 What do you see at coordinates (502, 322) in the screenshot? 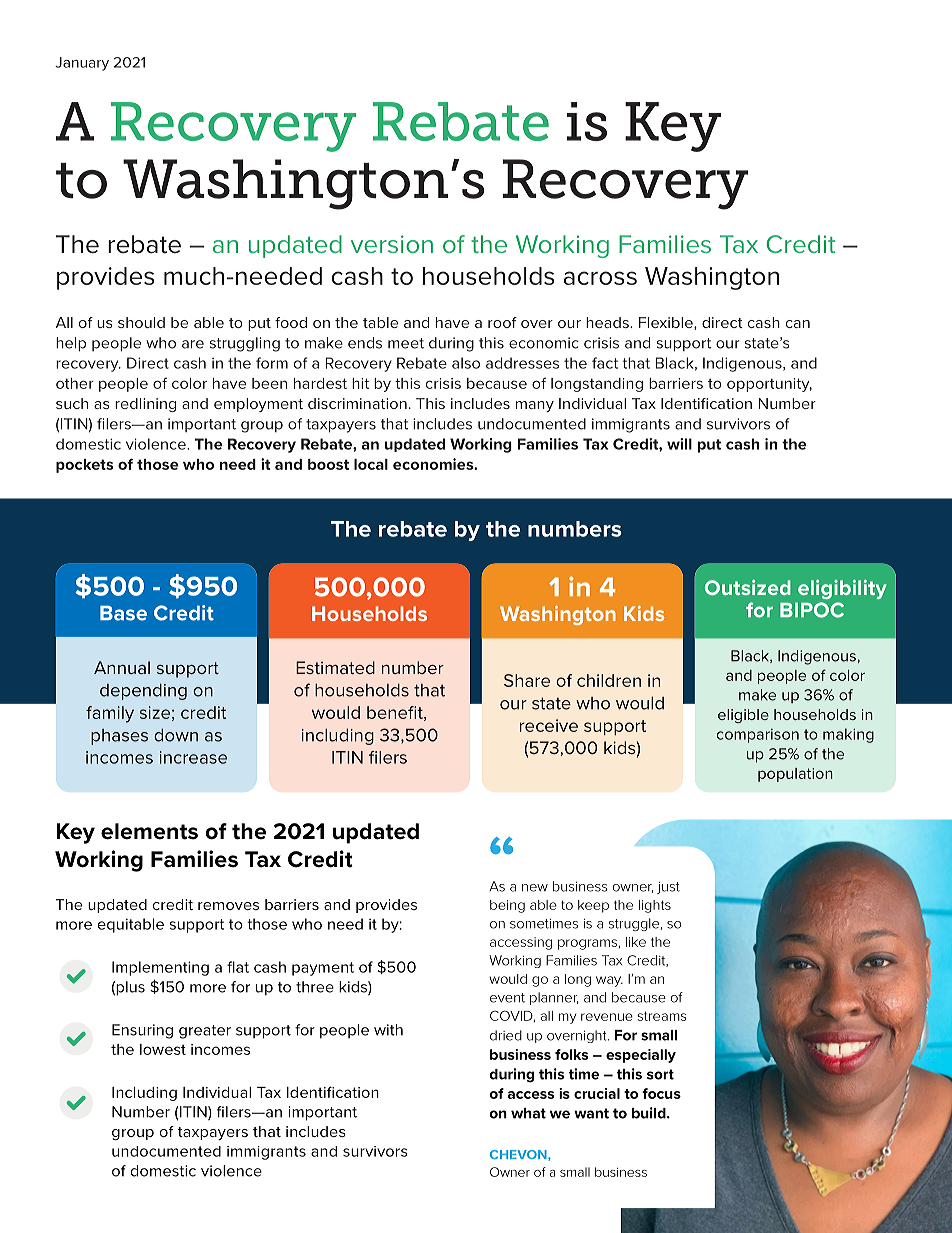
I see `roof` at bounding box center [502, 322].
